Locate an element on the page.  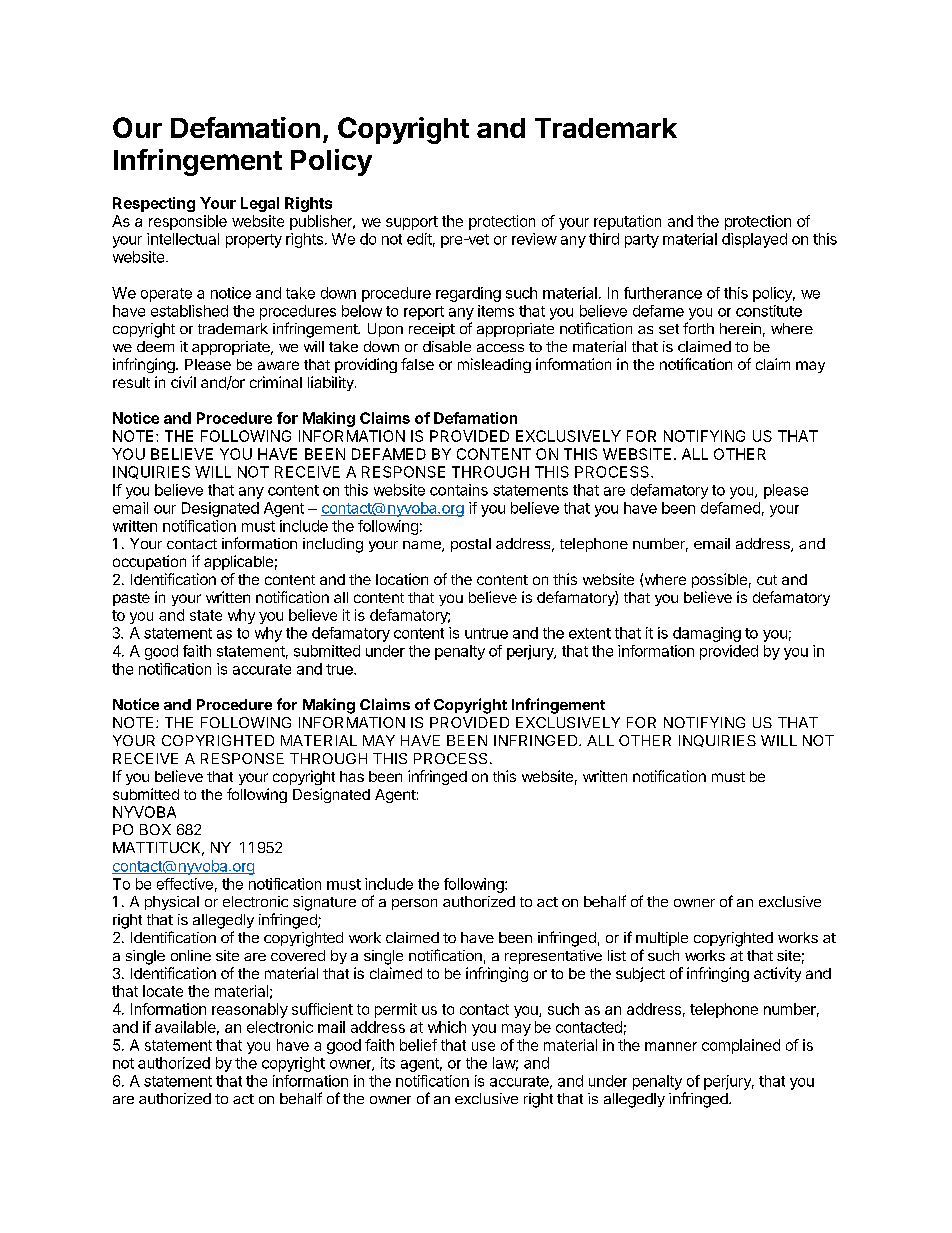
effective is located at coordinates (185, 884).
